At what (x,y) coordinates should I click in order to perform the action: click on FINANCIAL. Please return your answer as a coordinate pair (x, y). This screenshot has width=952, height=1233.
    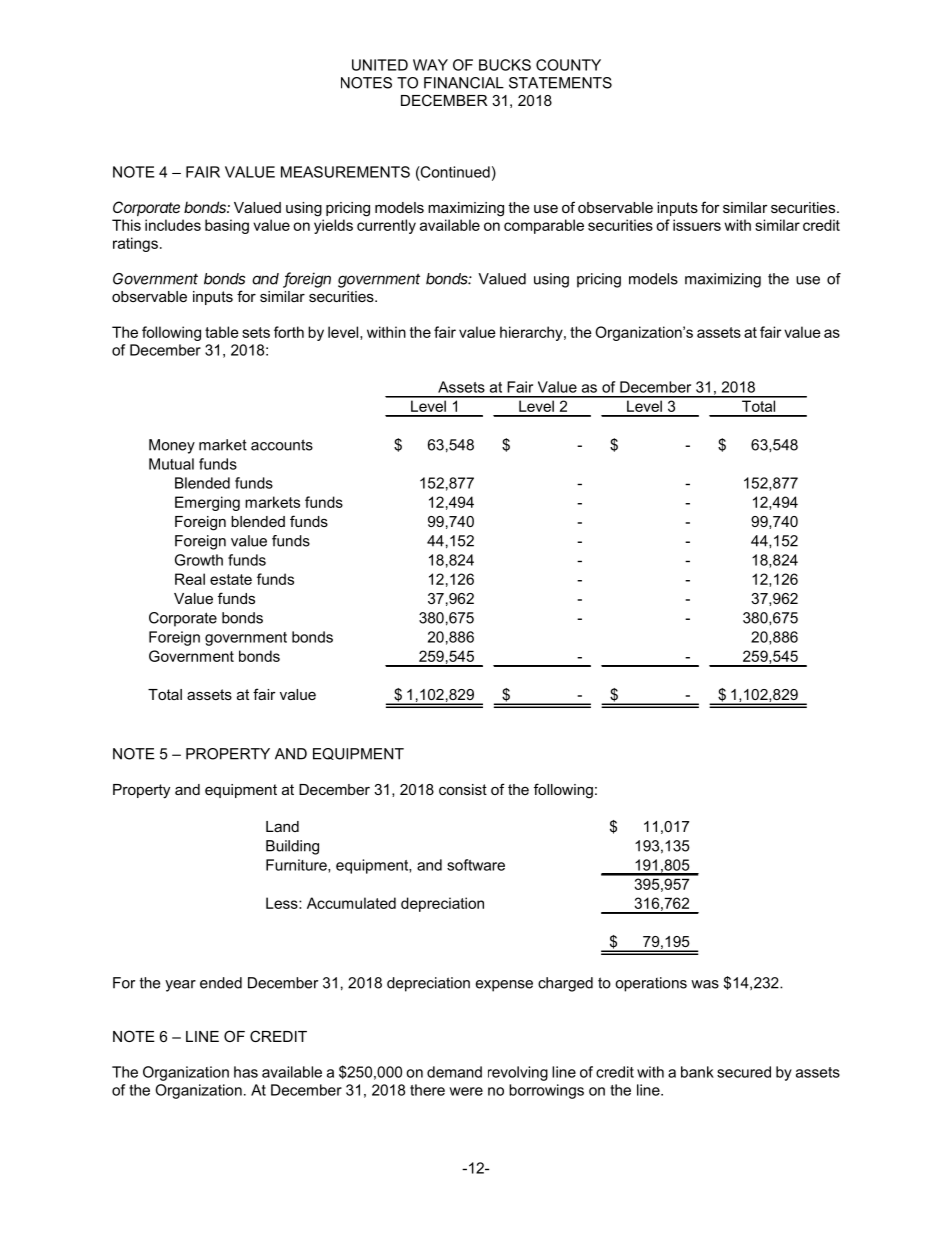
    Looking at the image, I should click on (464, 83).
